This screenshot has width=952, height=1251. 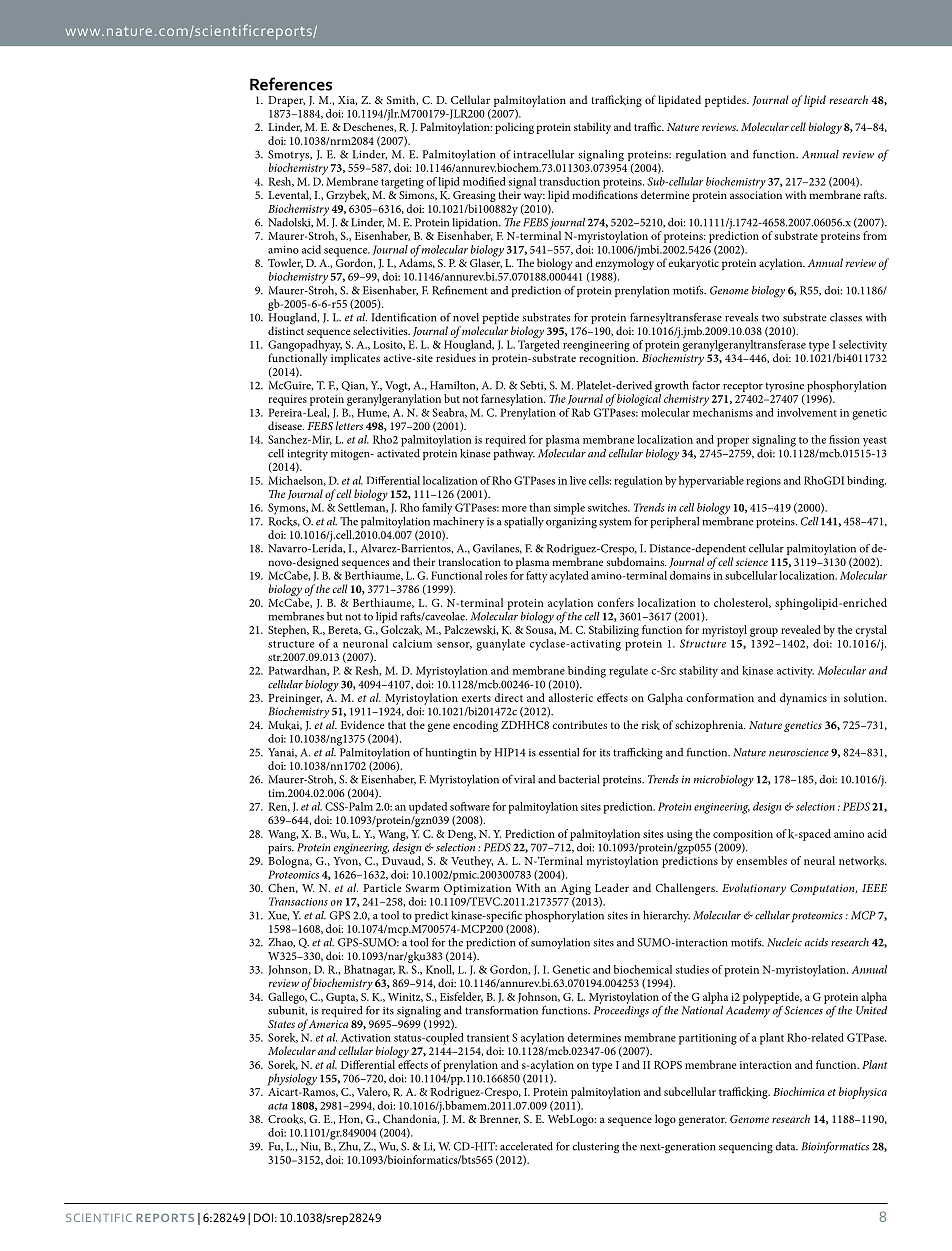 I want to click on policing, so click(x=514, y=128).
